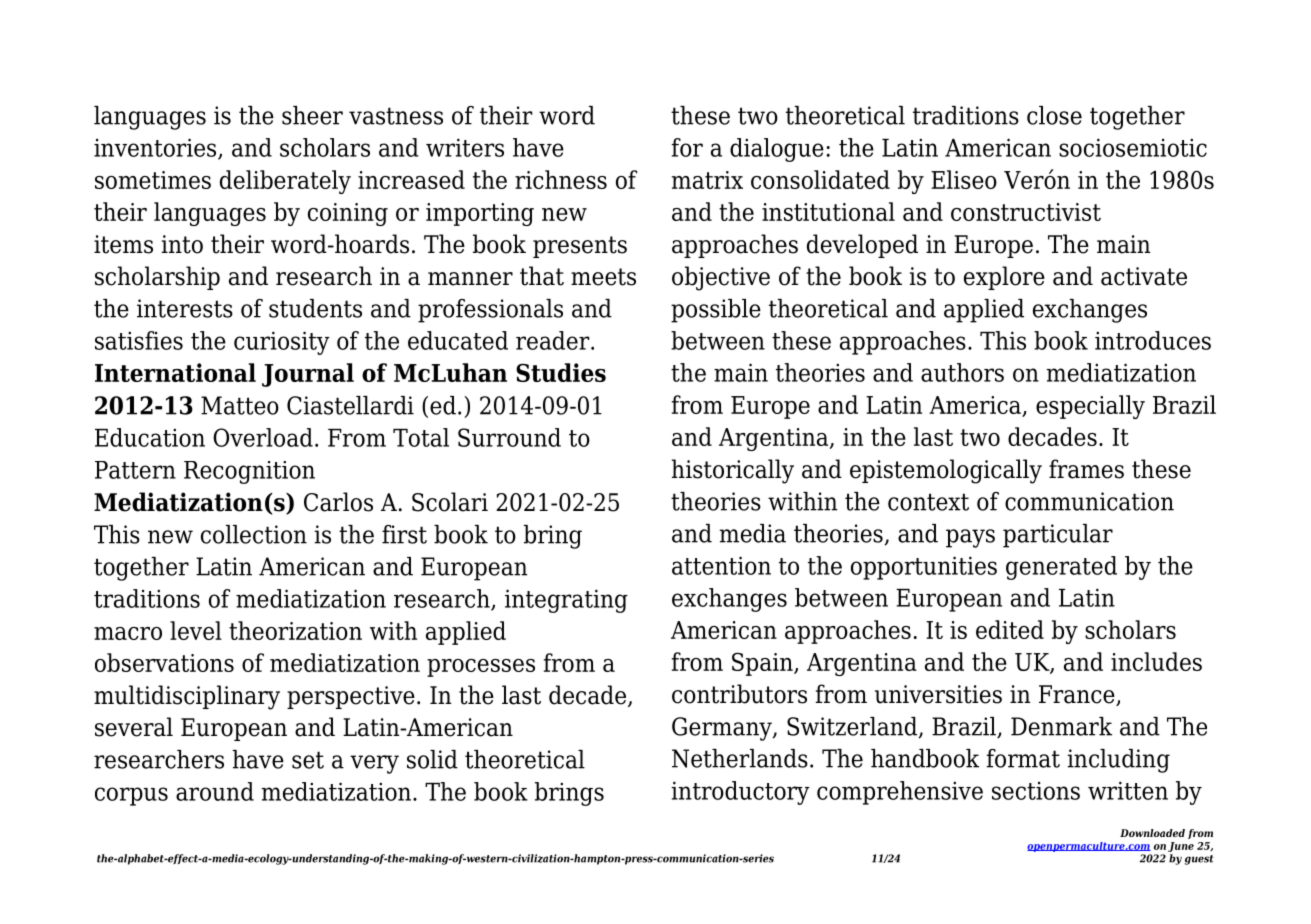 The image size is (1311, 924). I want to click on frames, so click(1086, 469).
